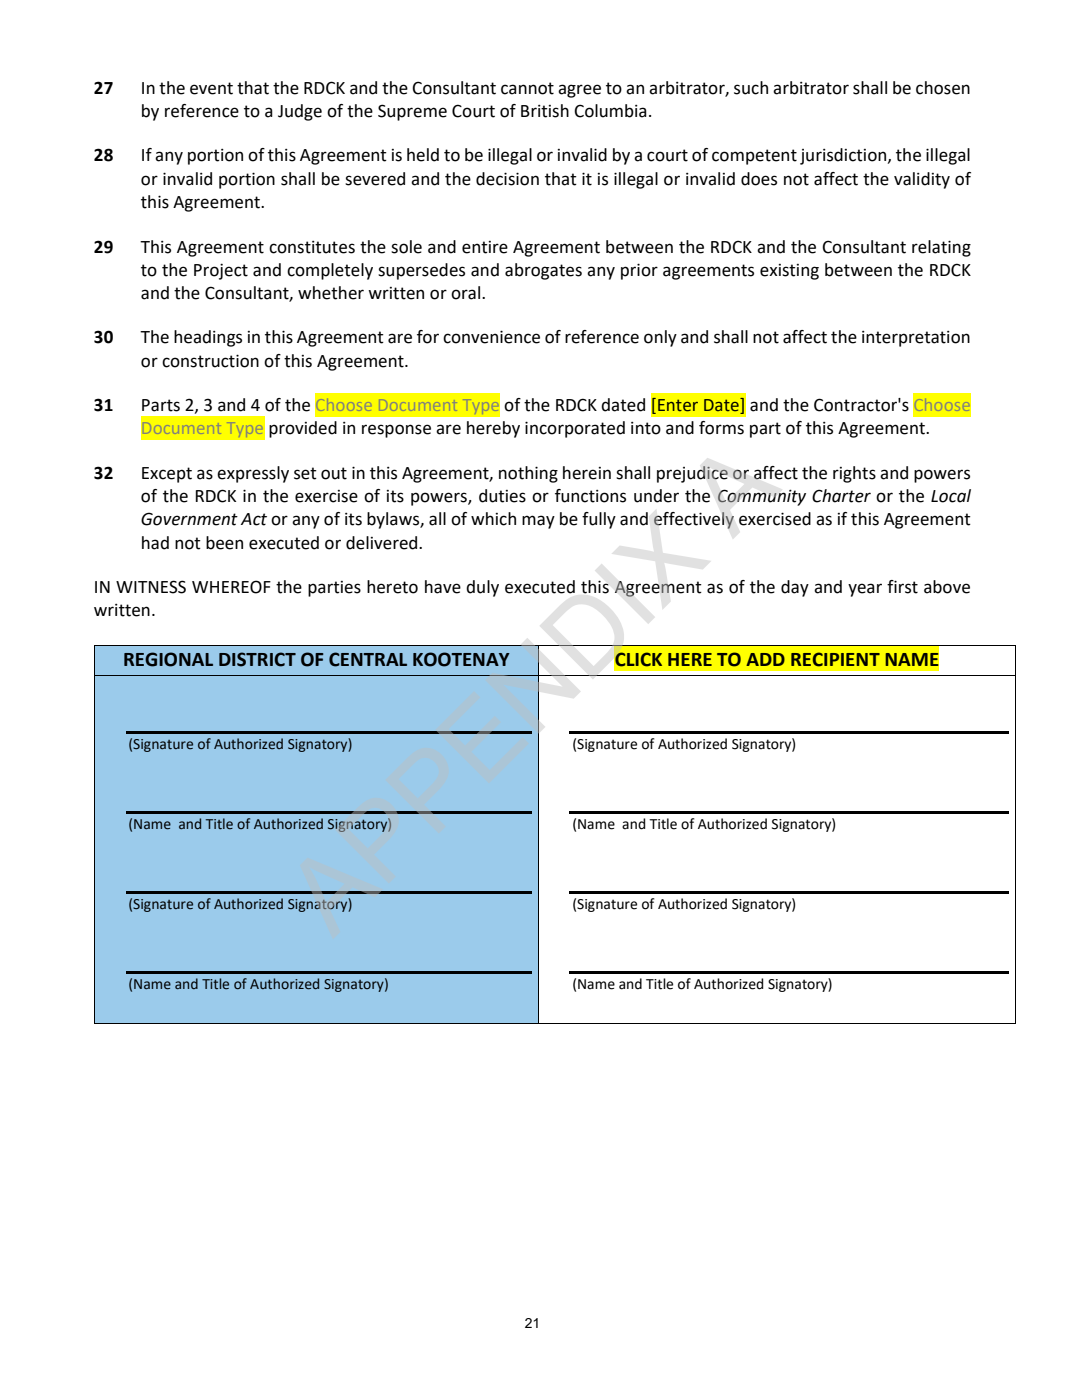 Image resolution: width=1065 pixels, height=1378 pixels. What do you see at coordinates (545, 111) in the screenshot?
I see `British` at bounding box center [545, 111].
